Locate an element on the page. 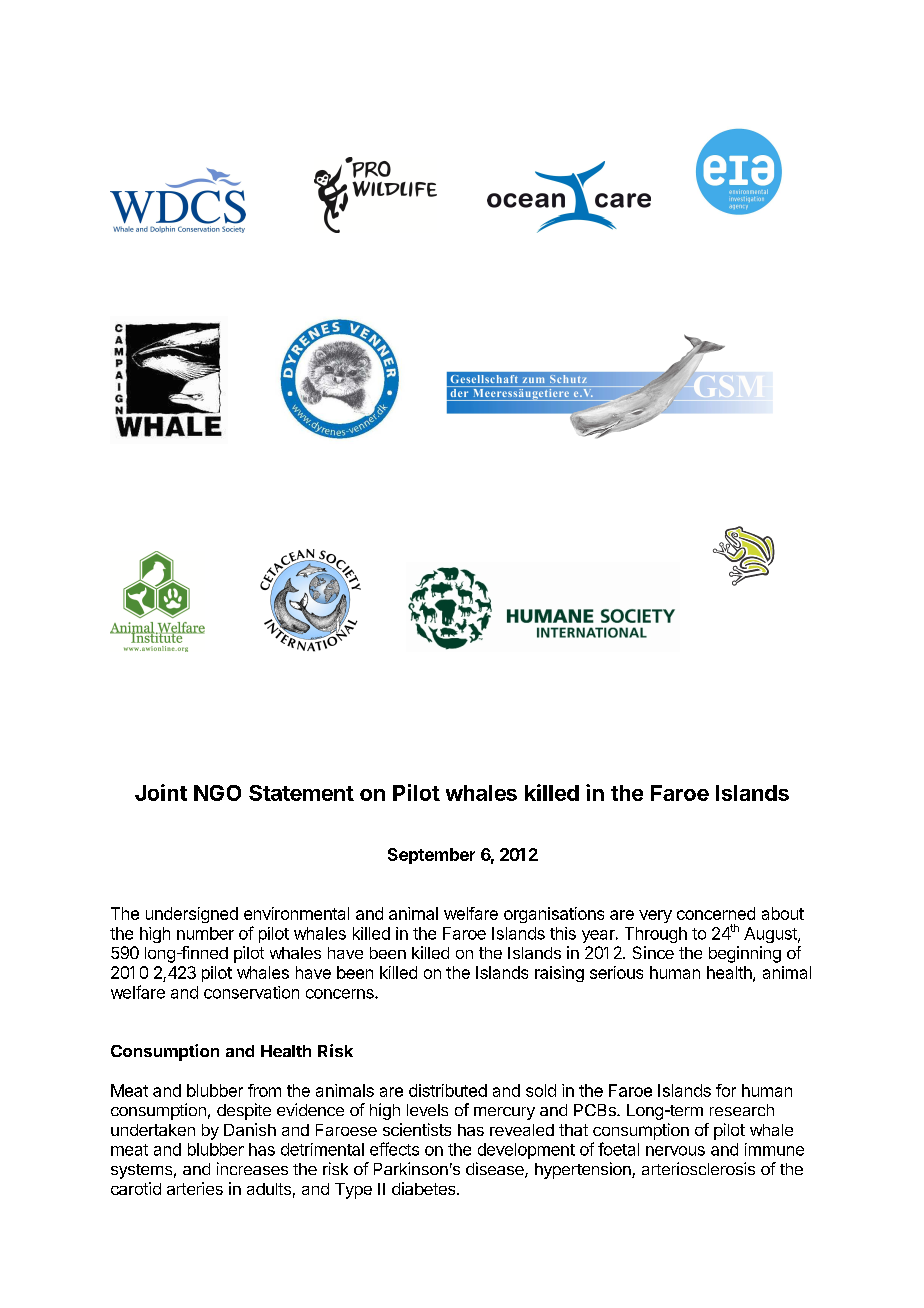 This document has width=924, height=1308. conservation is located at coordinates (251, 992).
